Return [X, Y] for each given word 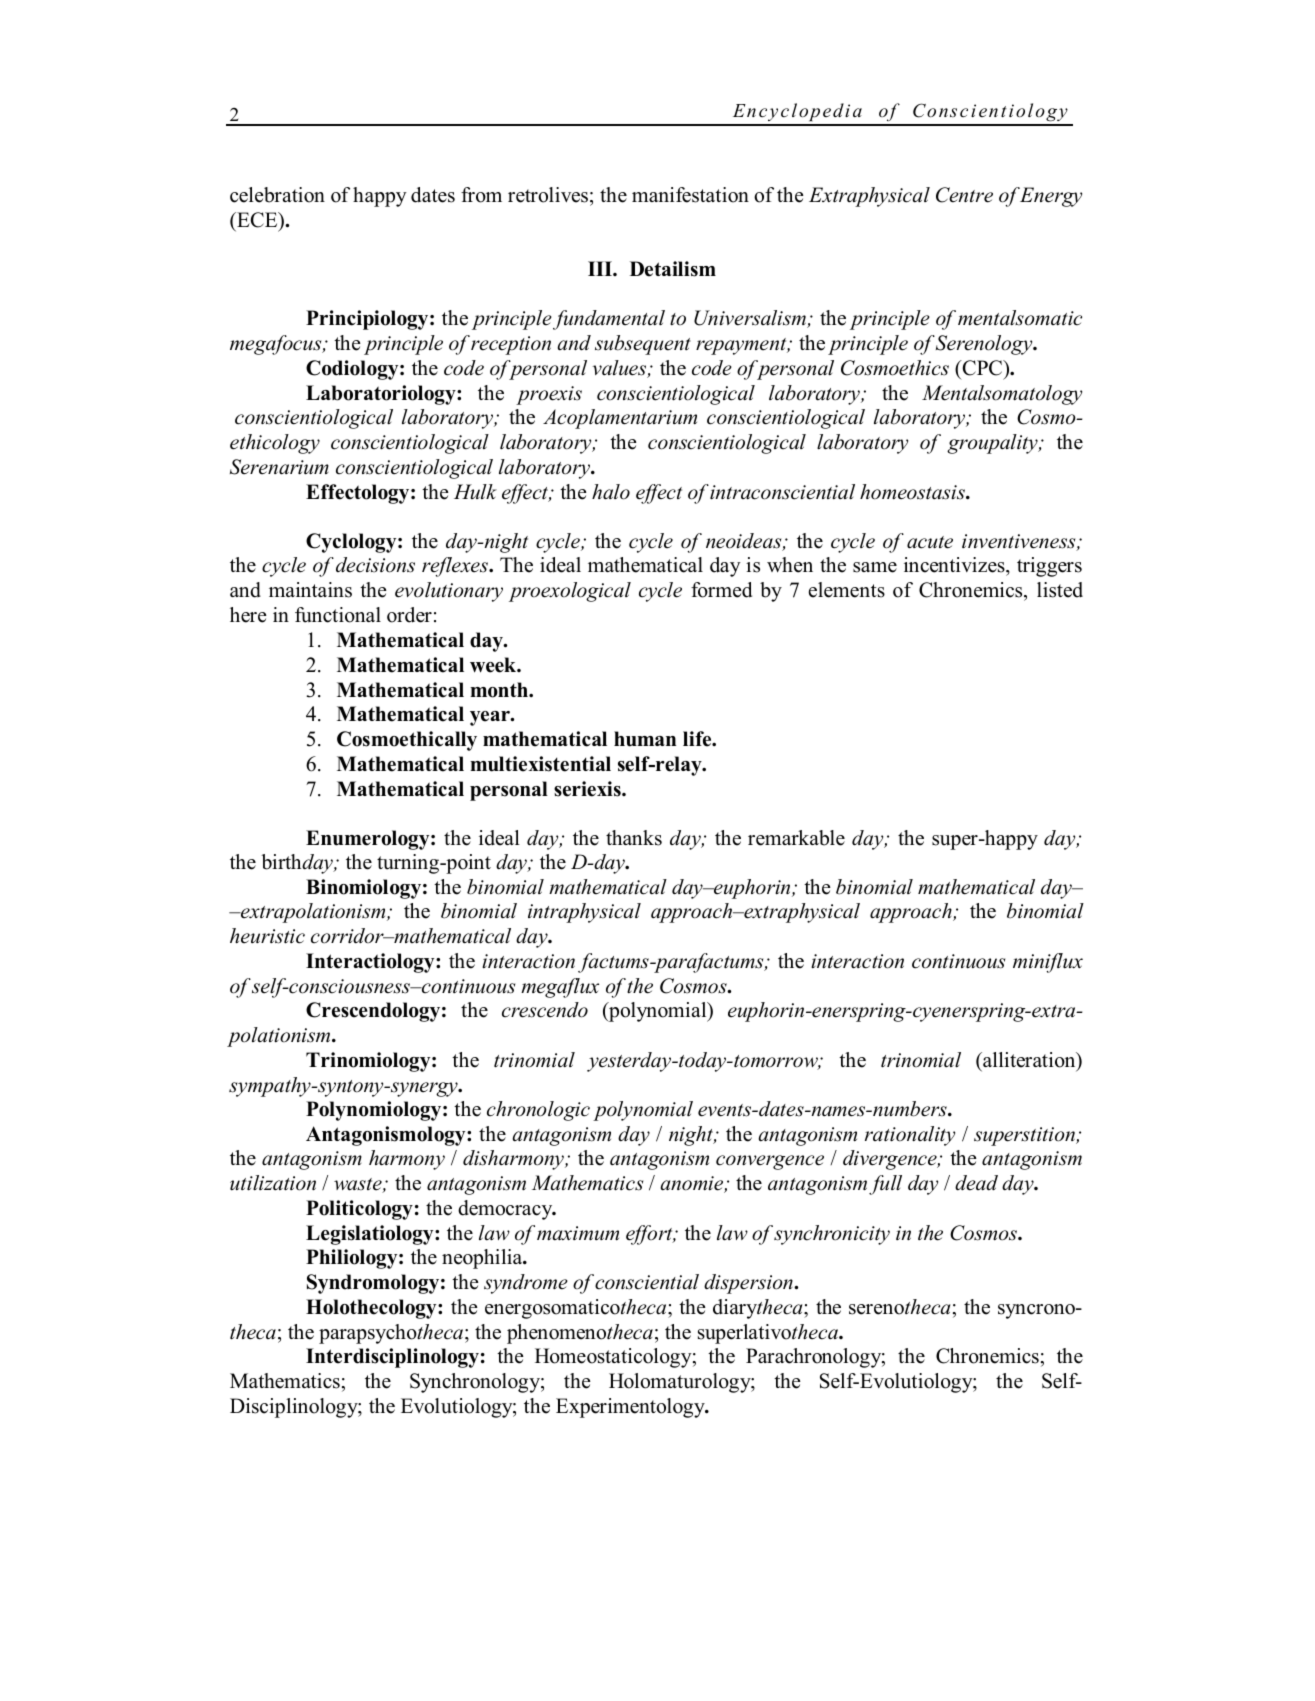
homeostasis [913, 492]
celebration [277, 195]
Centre [964, 195]
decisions [375, 565]
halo [611, 492]
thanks [634, 838]
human [645, 739]
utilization [273, 1183]
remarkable [796, 838]
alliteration [1029, 1061]
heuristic [267, 936]
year [491, 718]
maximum [578, 1233]
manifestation [690, 195]
